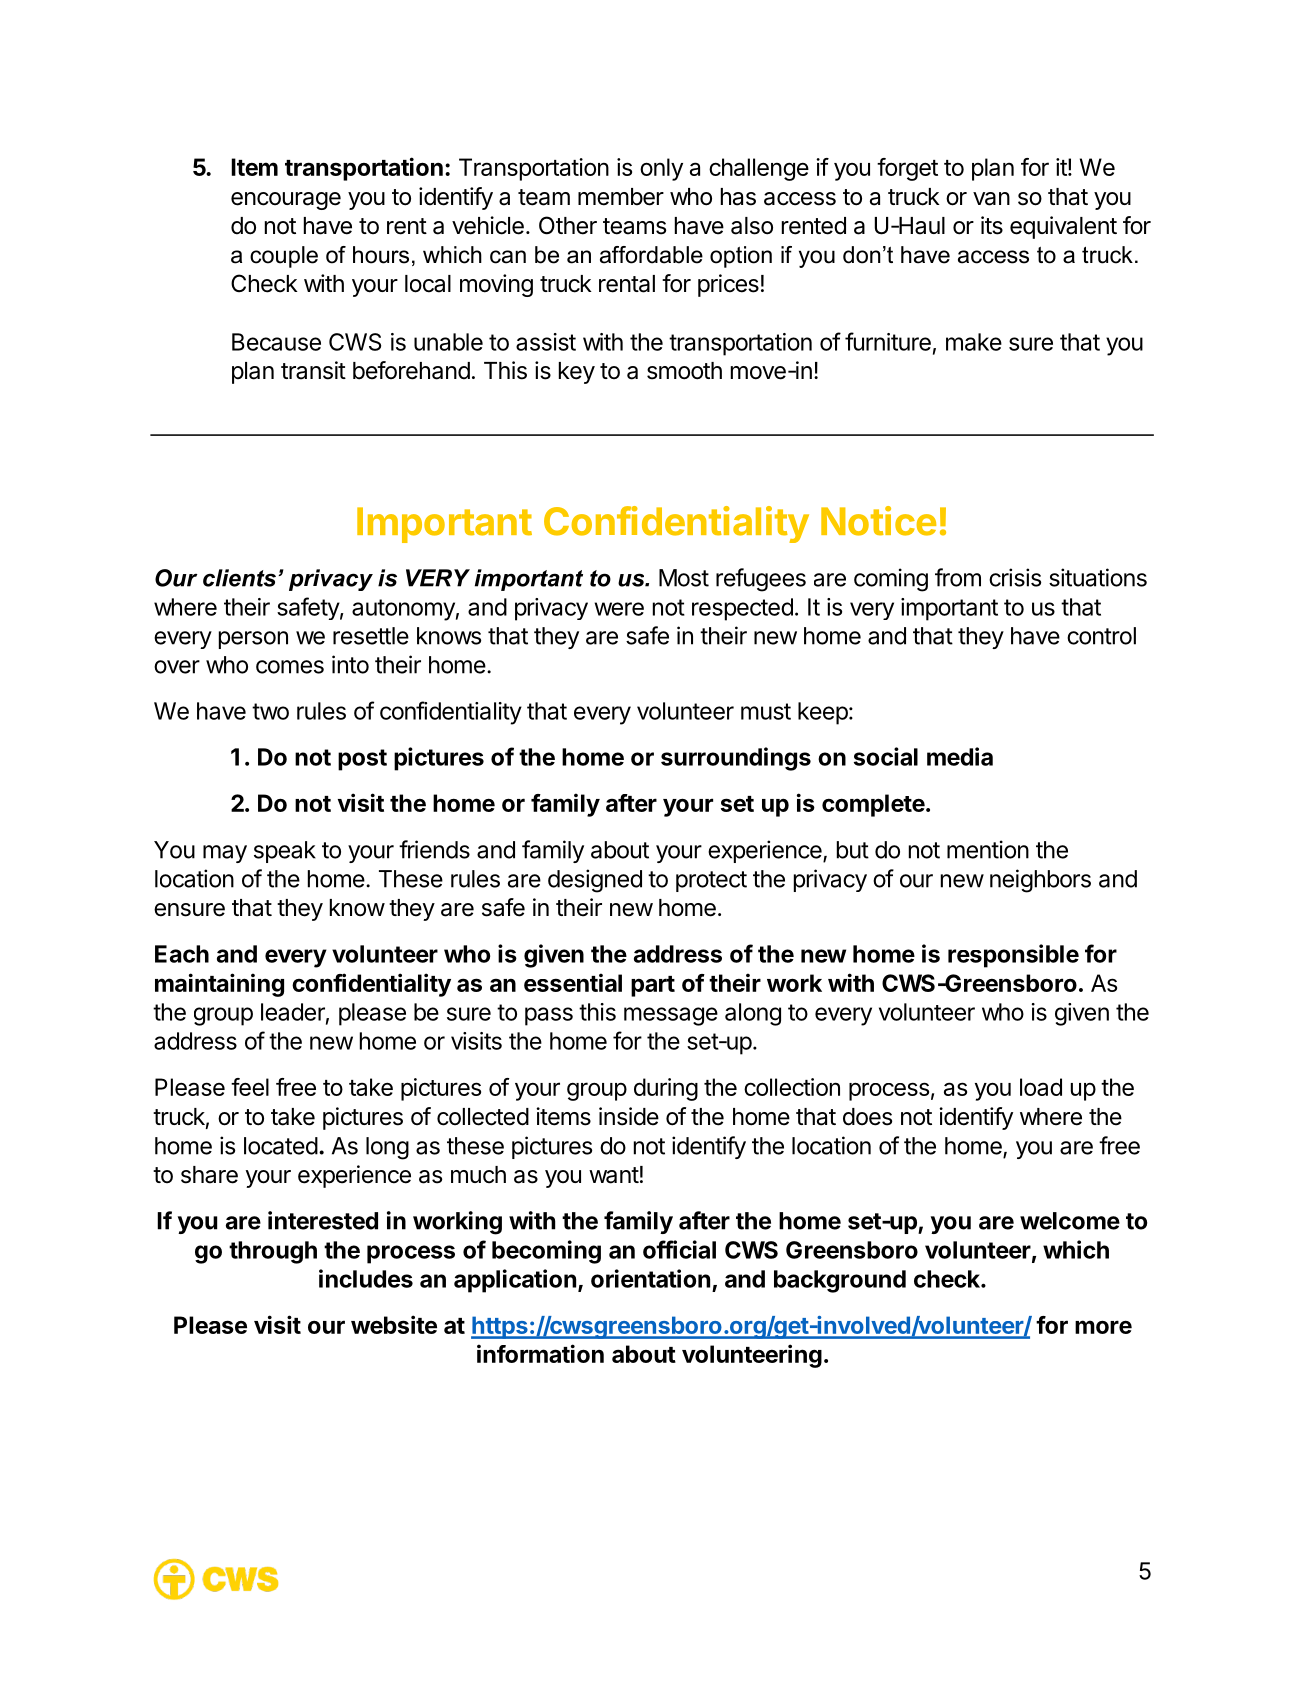 The height and width of the screenshot is (1688, 1304). Describe the element at coordinates (362, 760) in the screenshot. I see `post` at that location.
